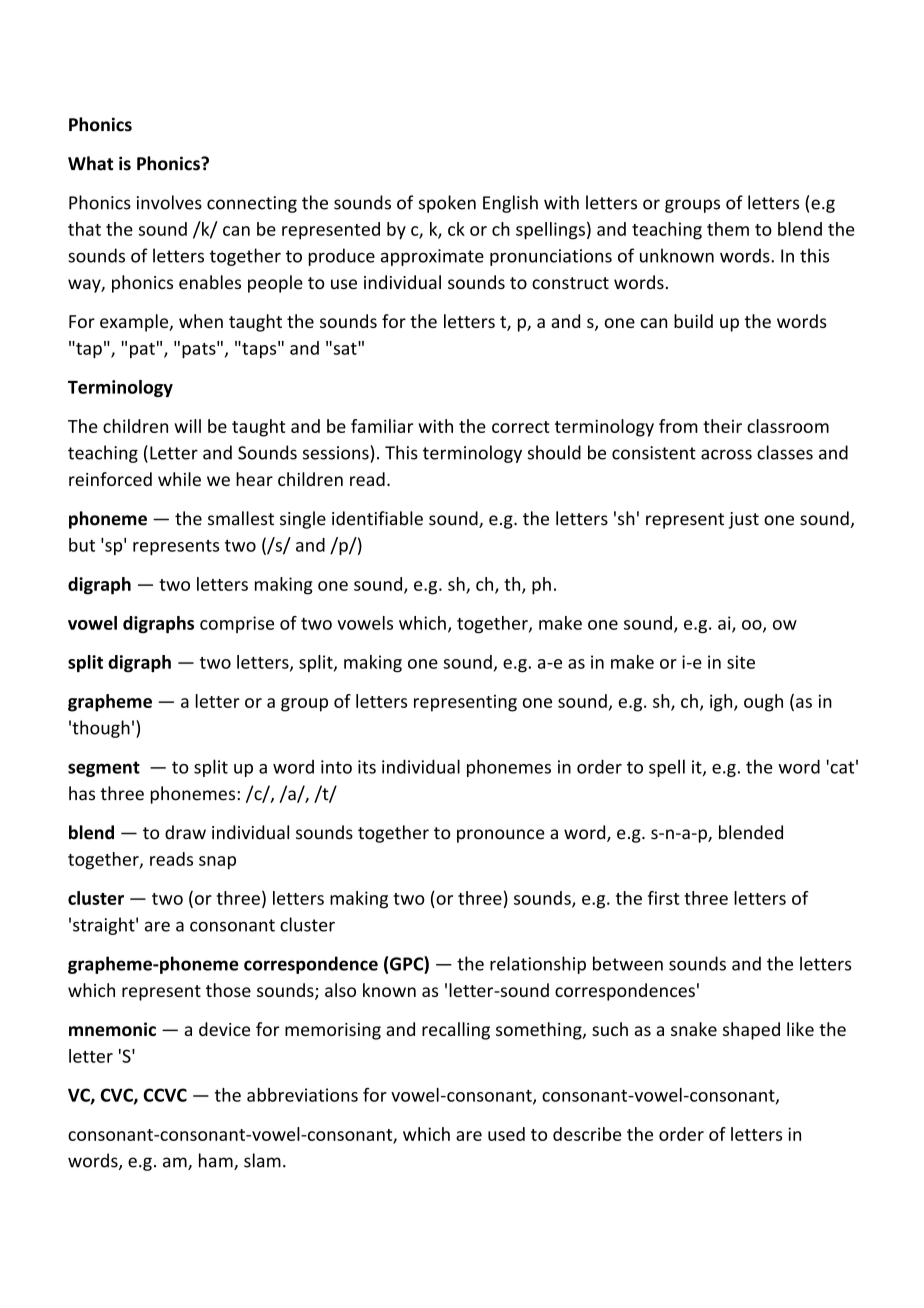 The width and height of the image is (924, 1308). Describe the element at coordinates (506, 1134) in the image. I see `used` at that location.
